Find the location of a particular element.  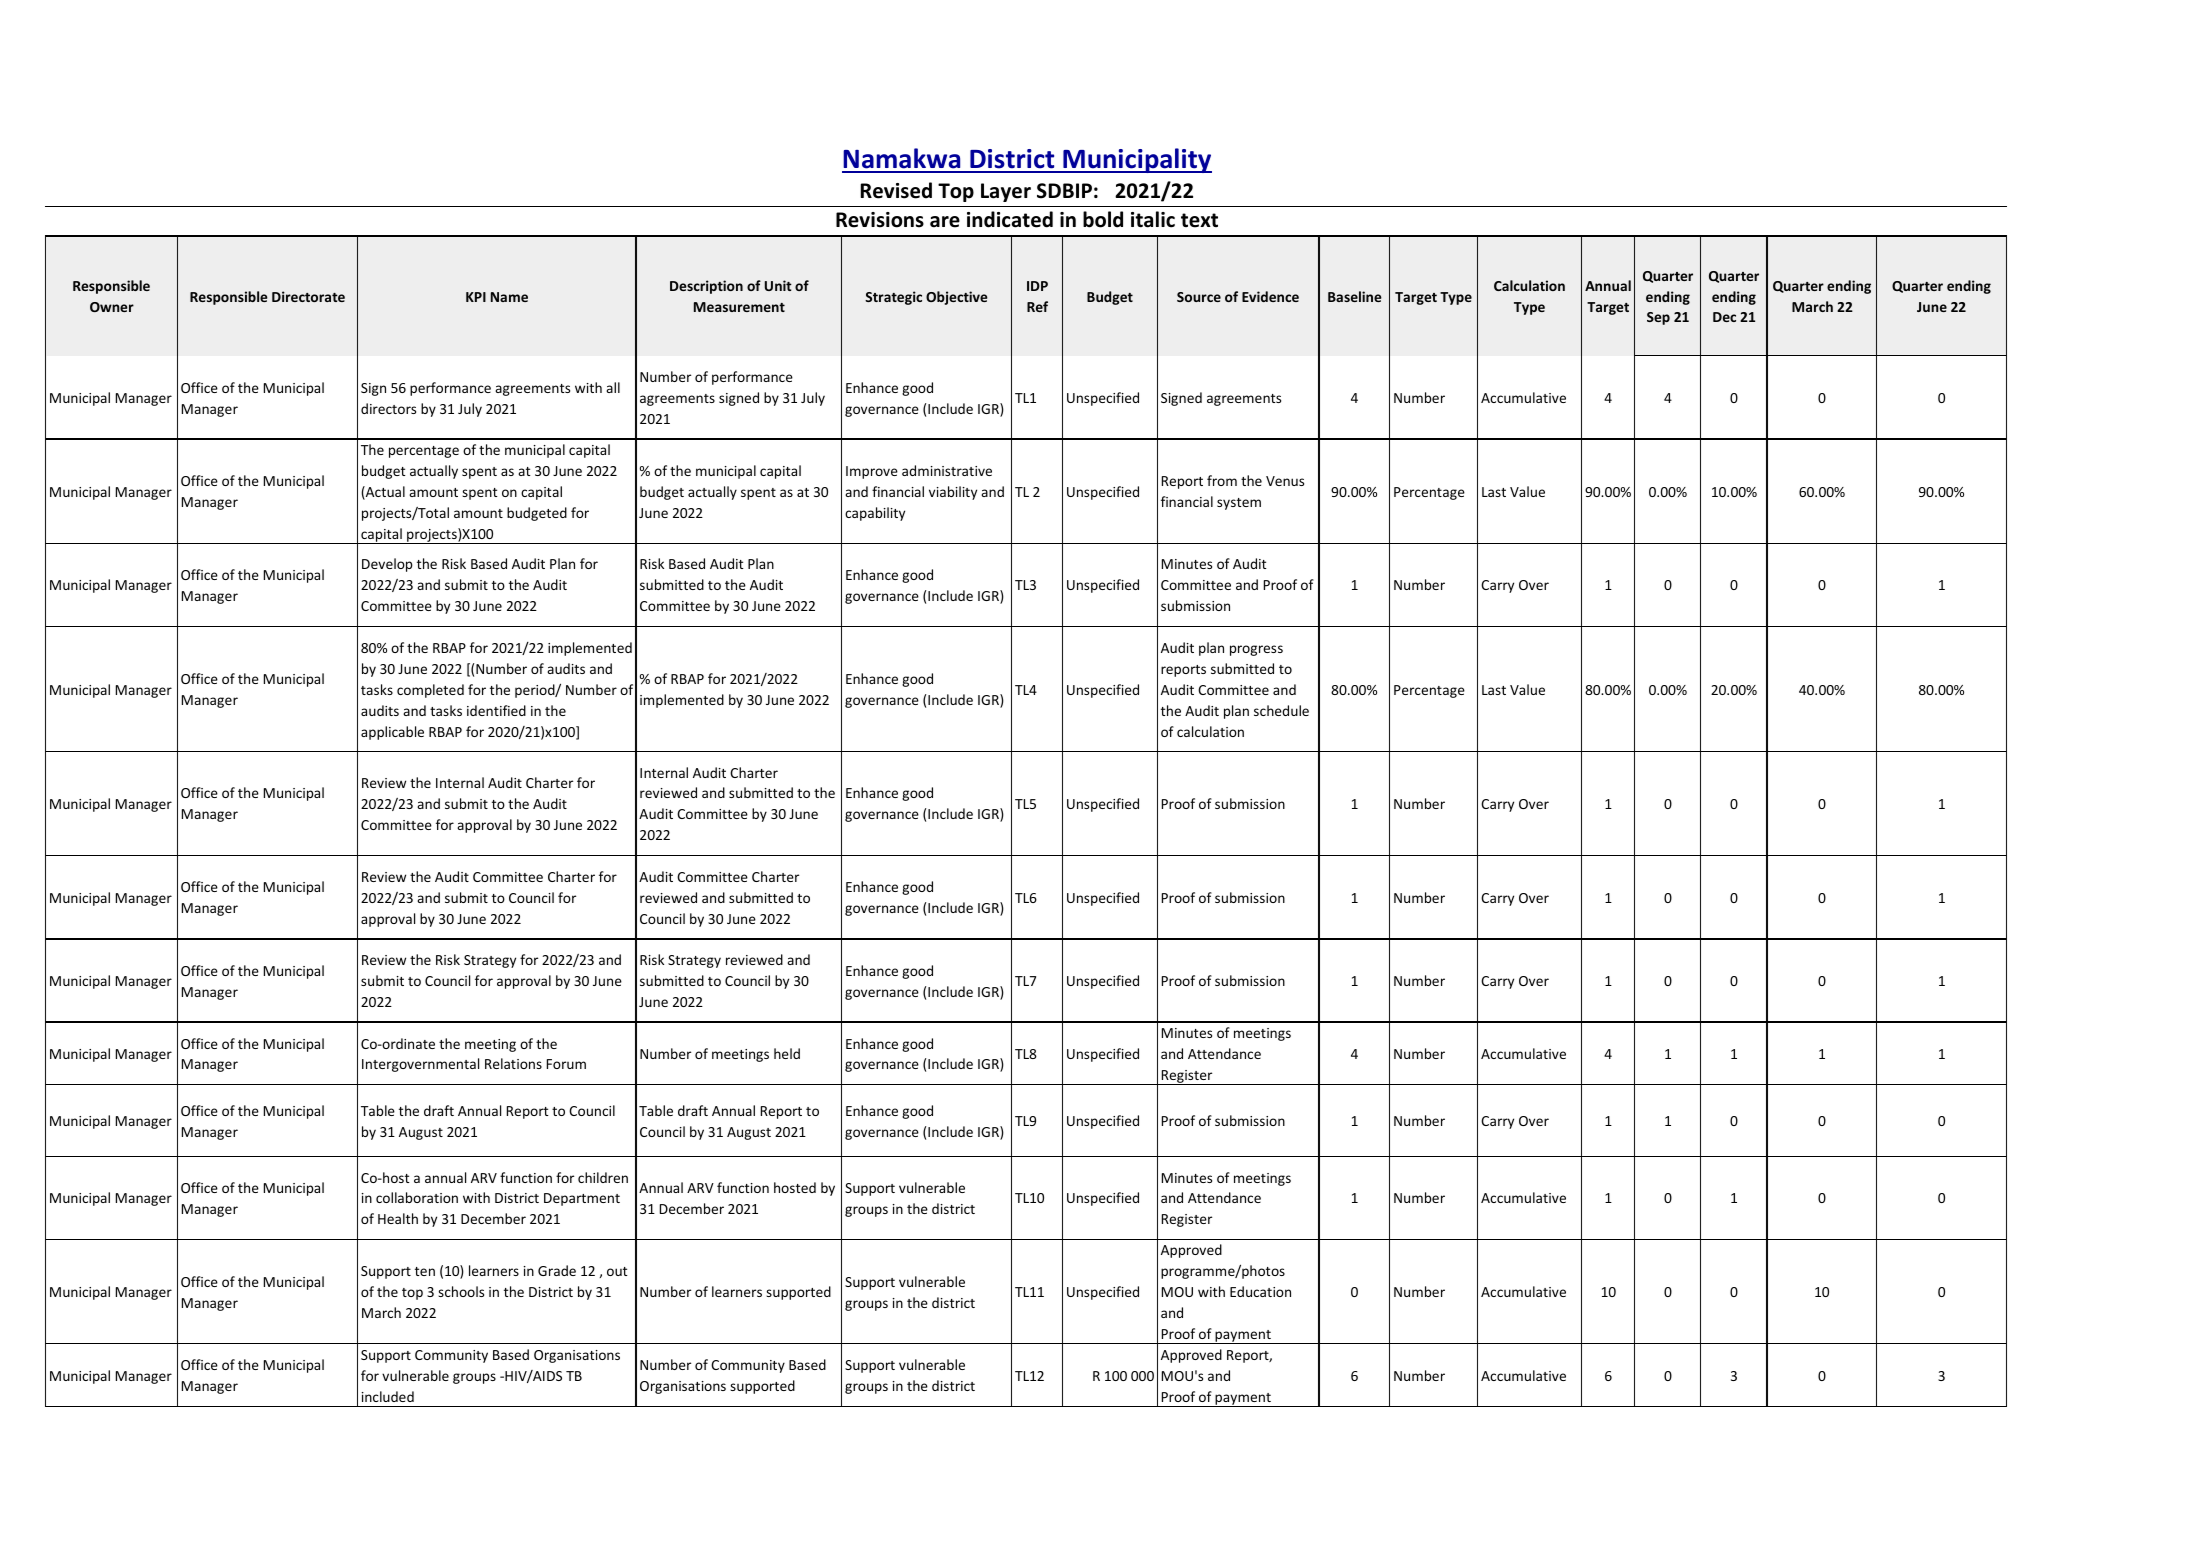

schedule is located at coordinates (1281, 710).
